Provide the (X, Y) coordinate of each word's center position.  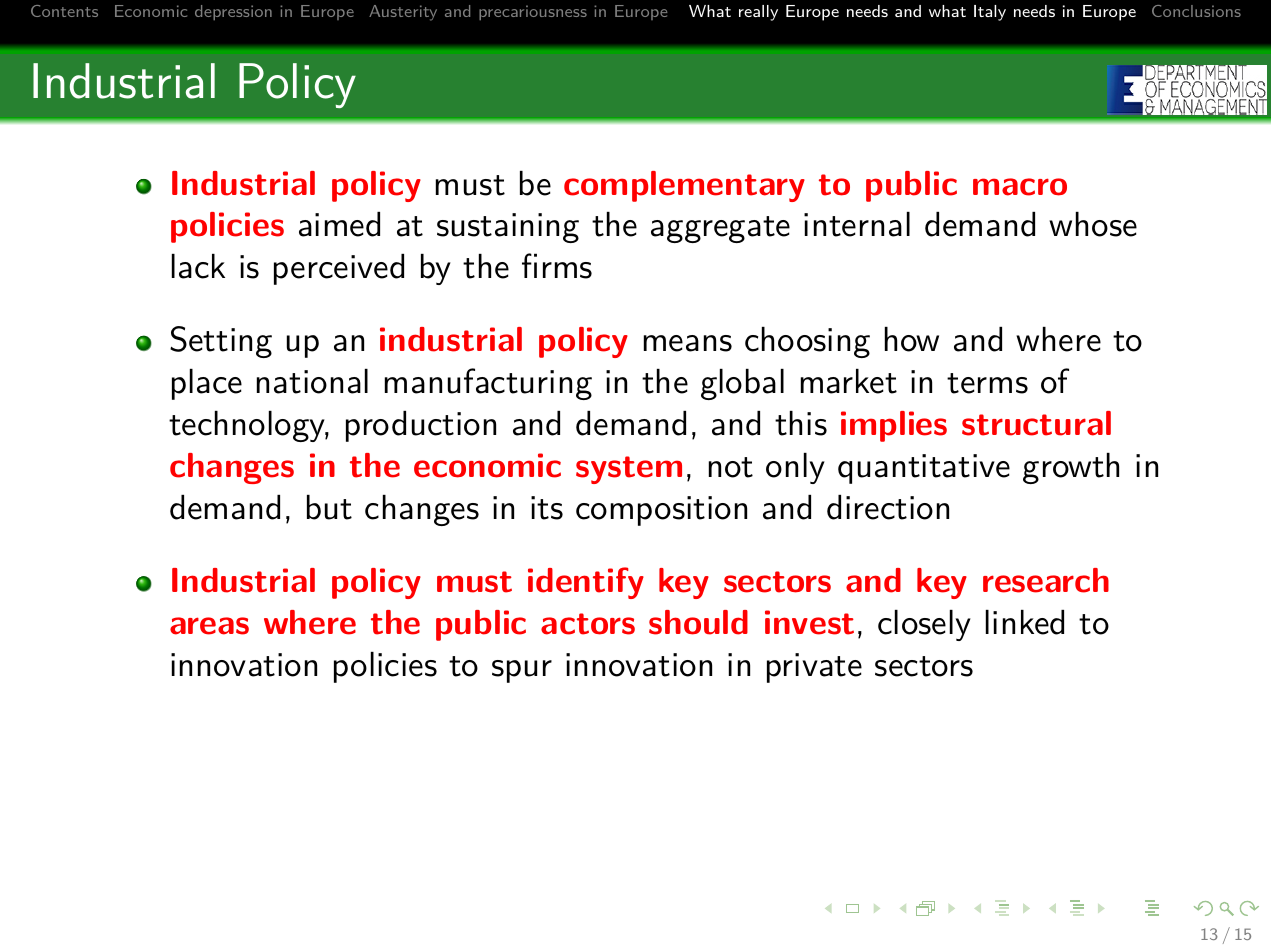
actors (588, 624)
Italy (990, 13)
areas (209, 626)
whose (1093, 224)
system (629, 470)
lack (198, 266)
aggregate (720, 229)
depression (233, 12)
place (207, 384)
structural (1036, 423)
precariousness (533, 12)
